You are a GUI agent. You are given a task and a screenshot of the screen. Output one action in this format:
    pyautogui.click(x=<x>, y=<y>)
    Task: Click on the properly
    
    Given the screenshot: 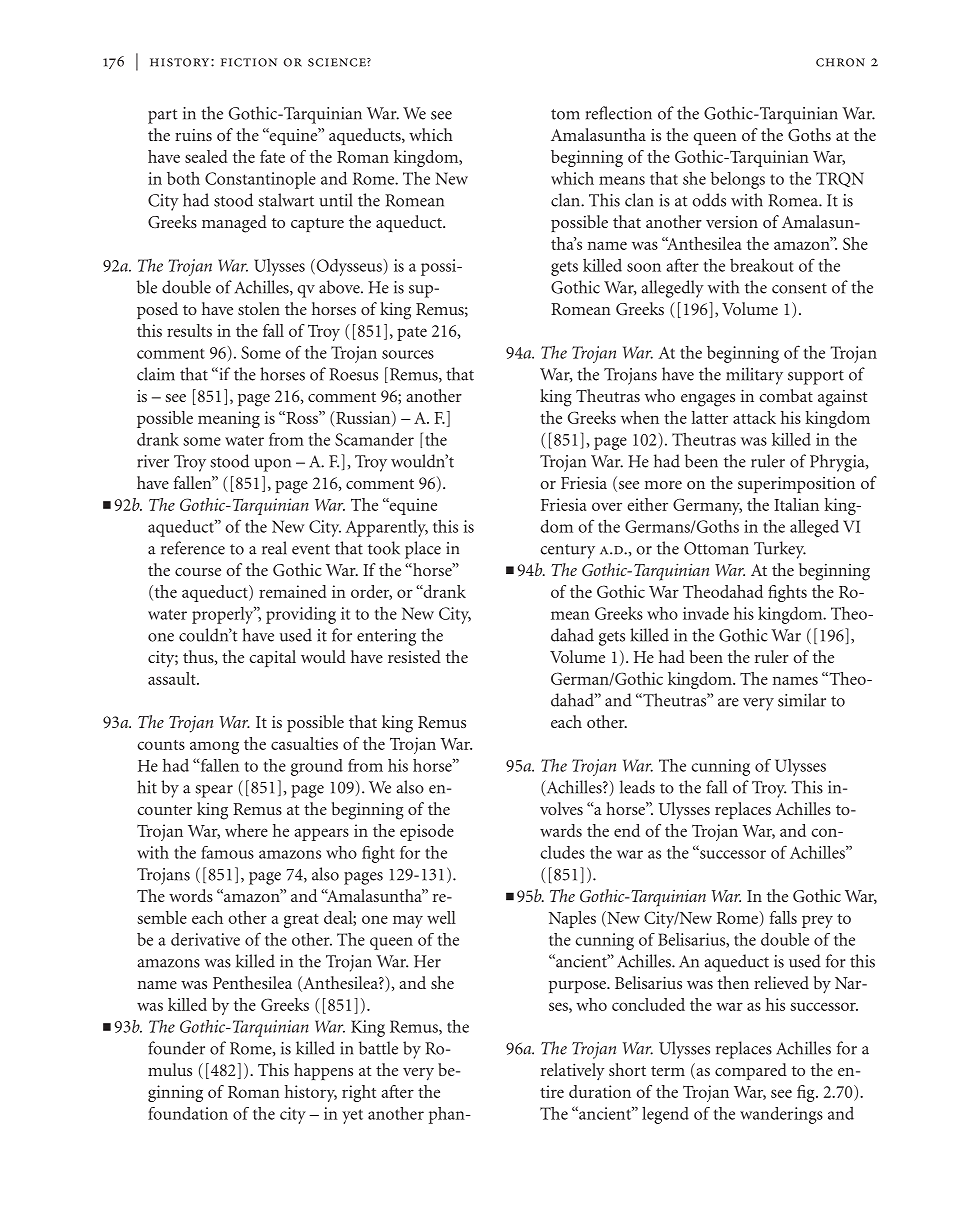 What is the action you would take?
    pyautogui.click(x=224, y=615)
